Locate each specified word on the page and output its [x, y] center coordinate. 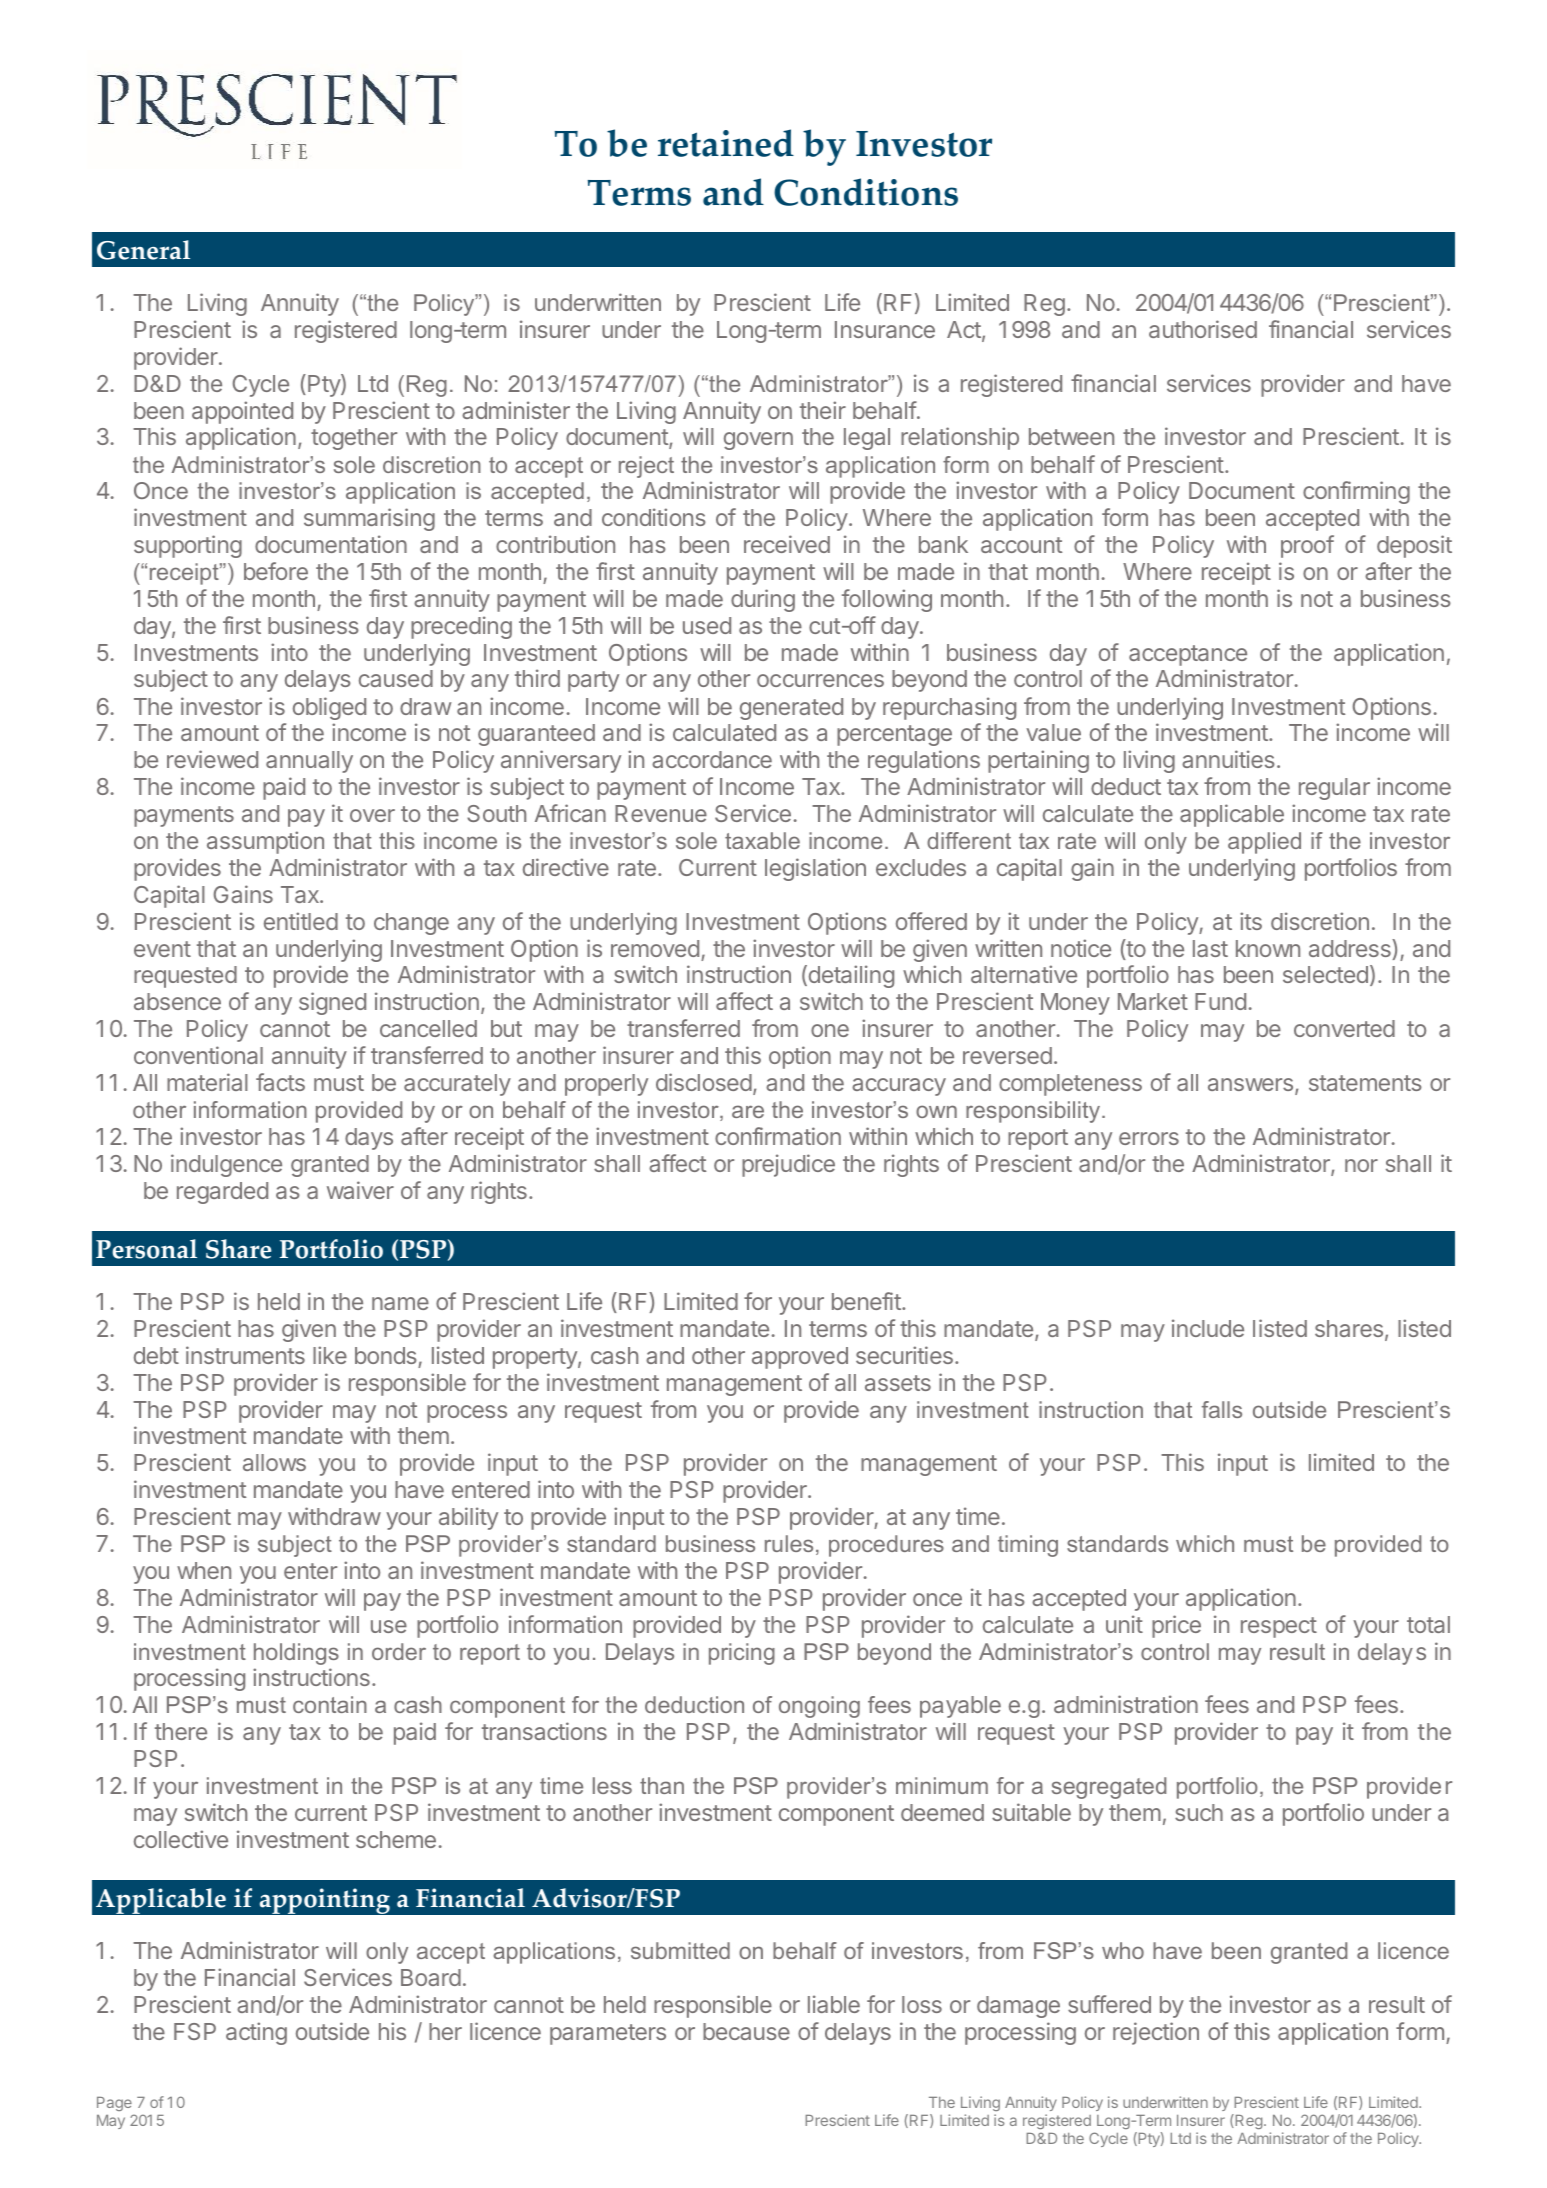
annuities [1228, 759]
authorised [1203, 329]
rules [789, 1543]
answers [1250, 1084]
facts [280, 1082]
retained [726, 143]
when [204, 1570]
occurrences [820, 680]
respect [1279, 1627]
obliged [329, 708]
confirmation [778, 1136]
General [143, 250]
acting [256, 2033]
